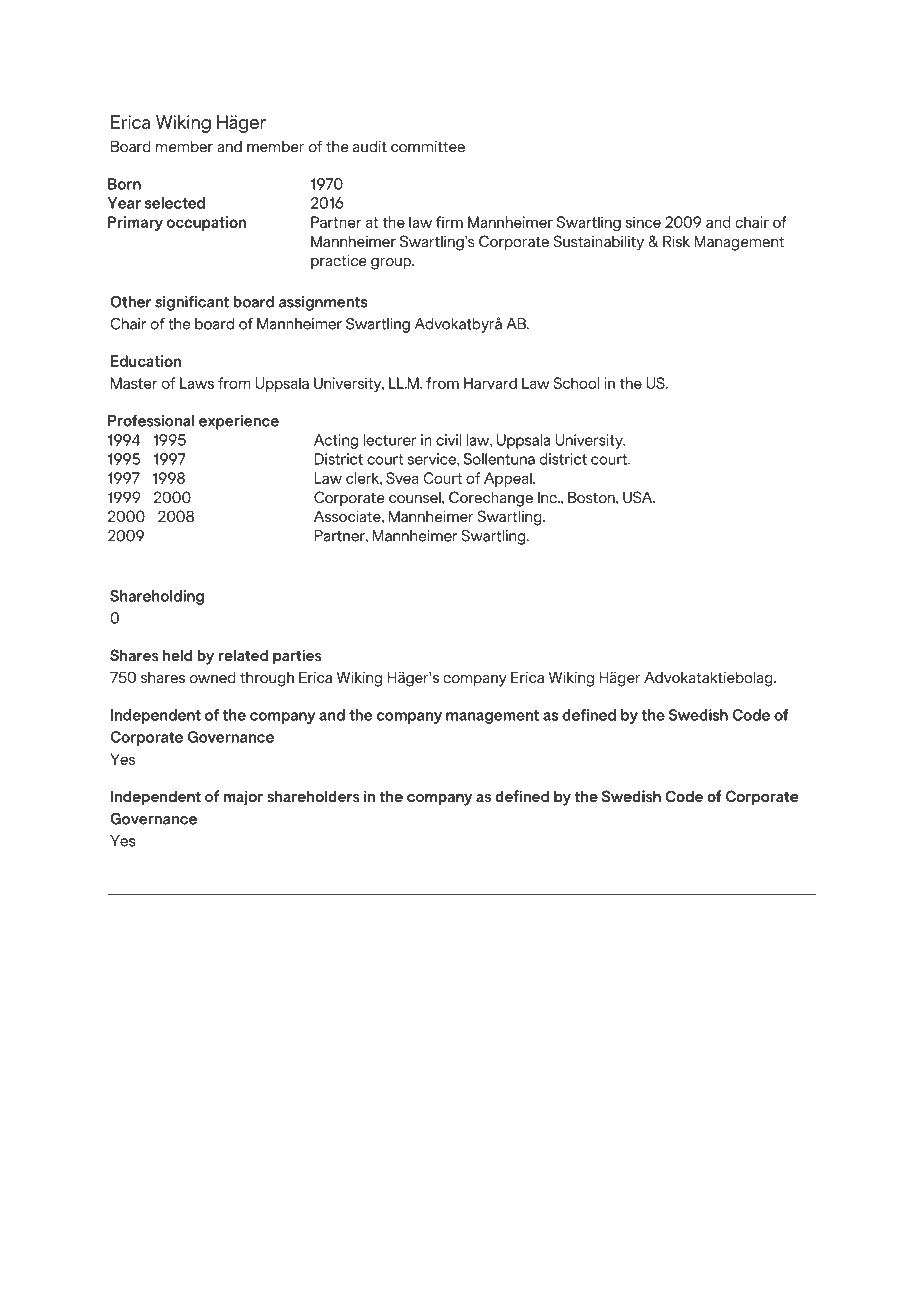 The height and width of the image is (1308, 924). I want to click on significant, so click(192, 303).
